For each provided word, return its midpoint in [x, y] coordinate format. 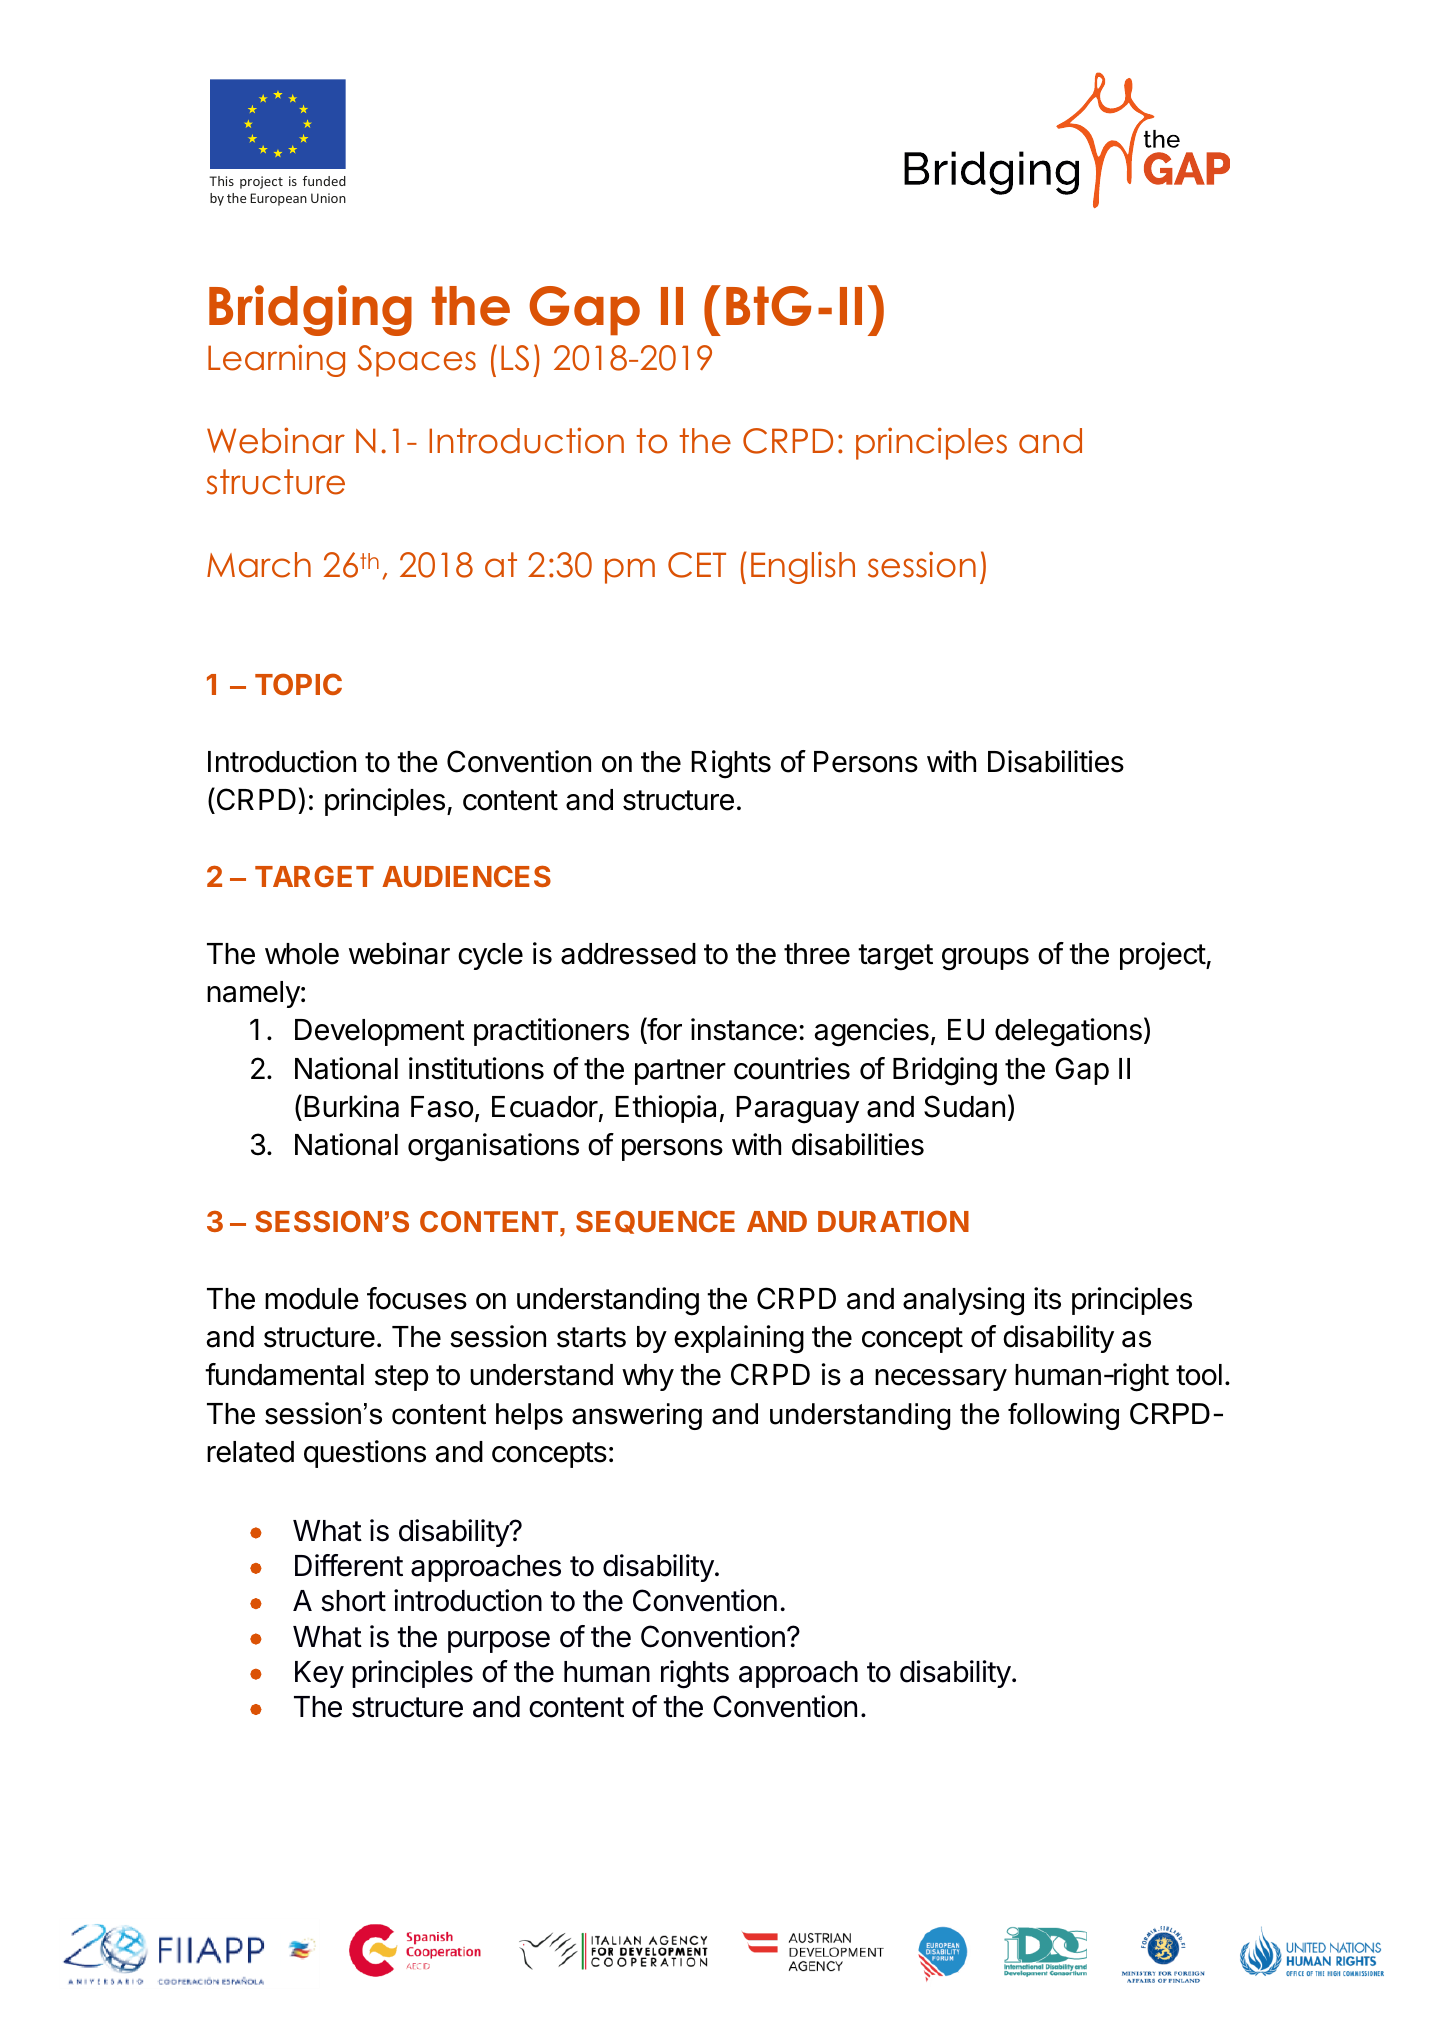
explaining [739, 1339]
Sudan [964, 1106]
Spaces [417, 361]
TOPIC [298, 684]
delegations [1068, 1032]
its [1047, 1298]
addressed [628, 954]
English [803, 567]
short [353, 1601]
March [259, 565]
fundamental [284, 1374]
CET [697, 565]
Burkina [351, 1106]
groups [985, 959]
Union [328, 198]
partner [680, 1072]
